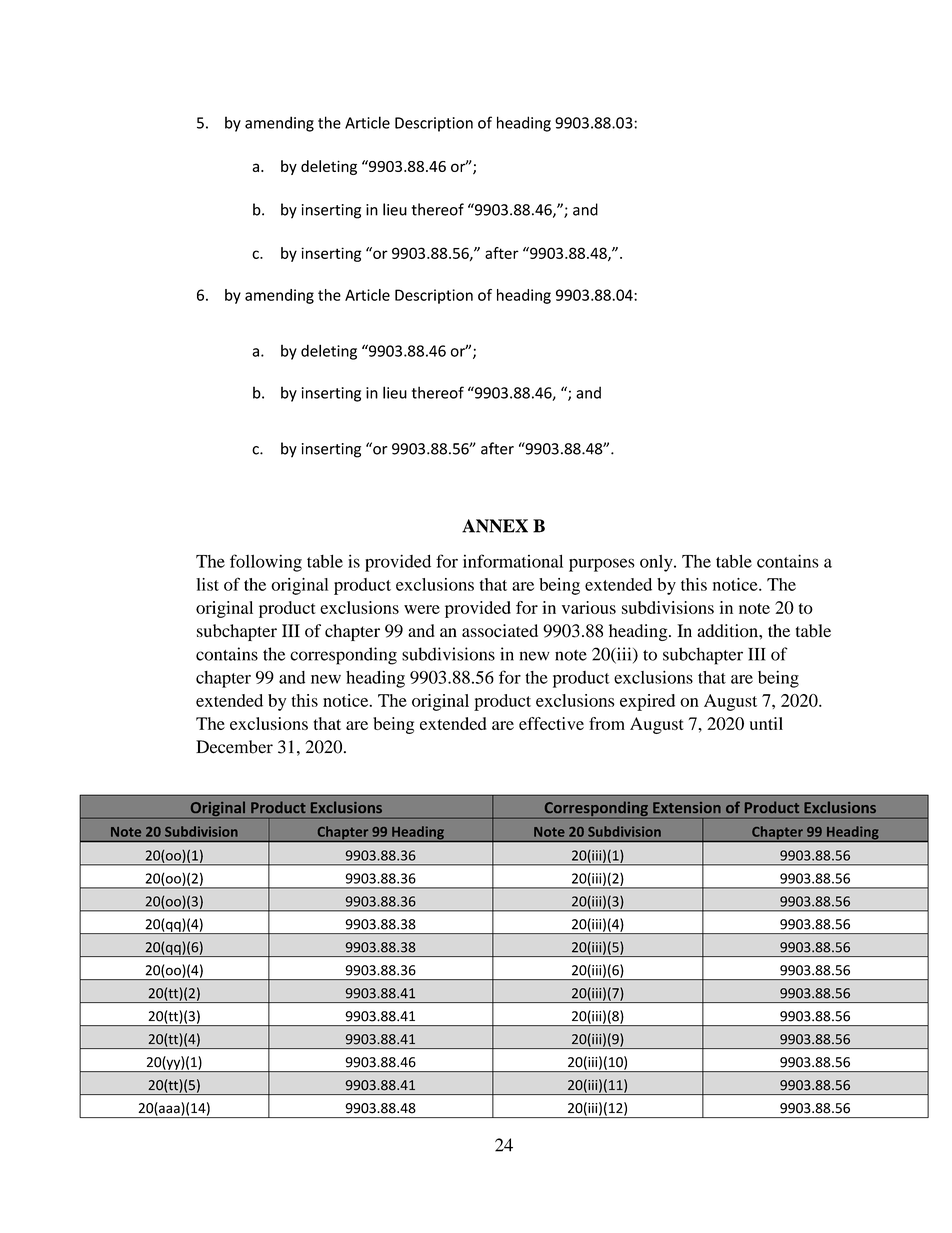 The width and height of the document is (952, 1233). Describe the element at coordinates (207, 584) in the document. I see `list` at that location.
